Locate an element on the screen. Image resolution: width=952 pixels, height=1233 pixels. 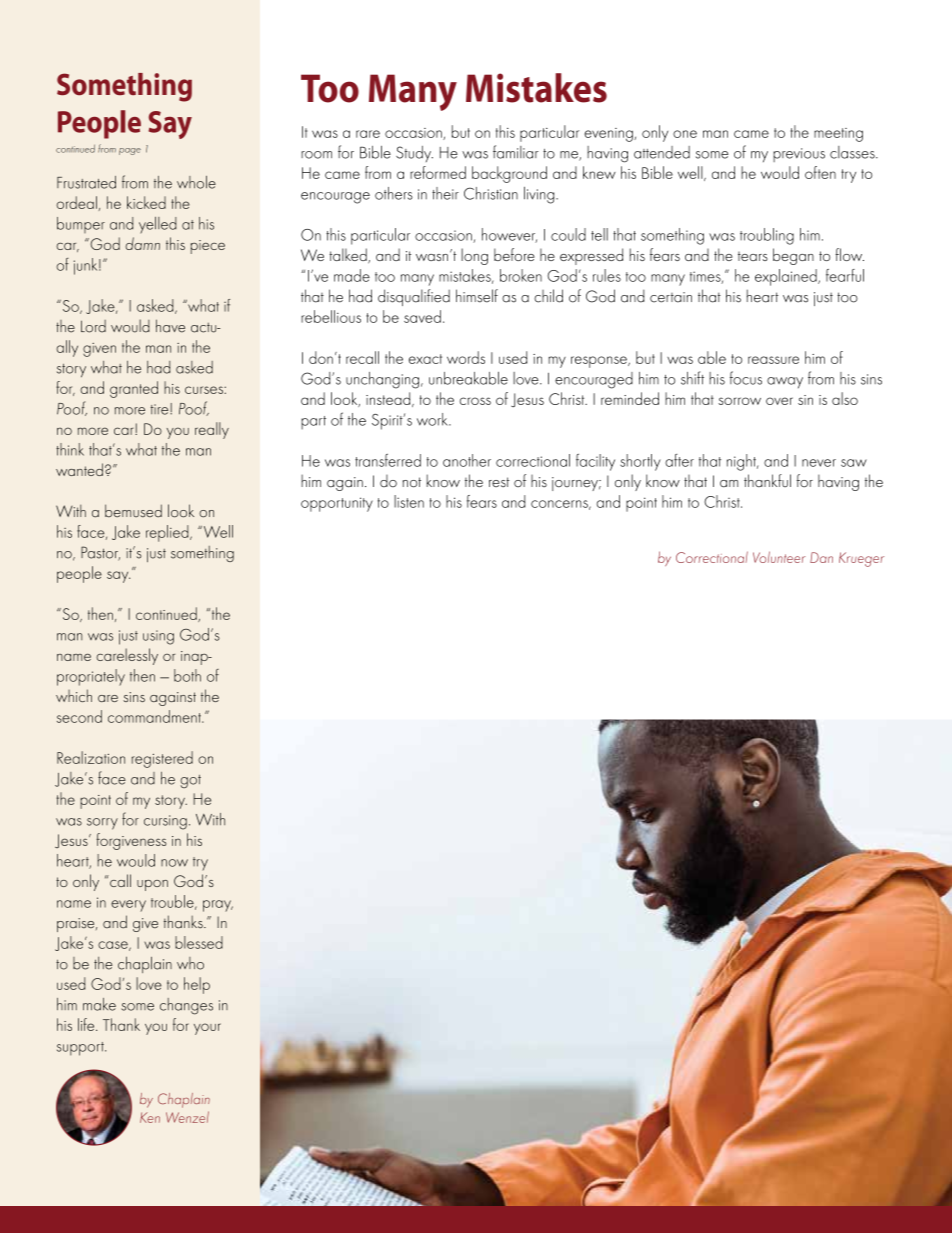
listen is located at coordinates (409, 501).
